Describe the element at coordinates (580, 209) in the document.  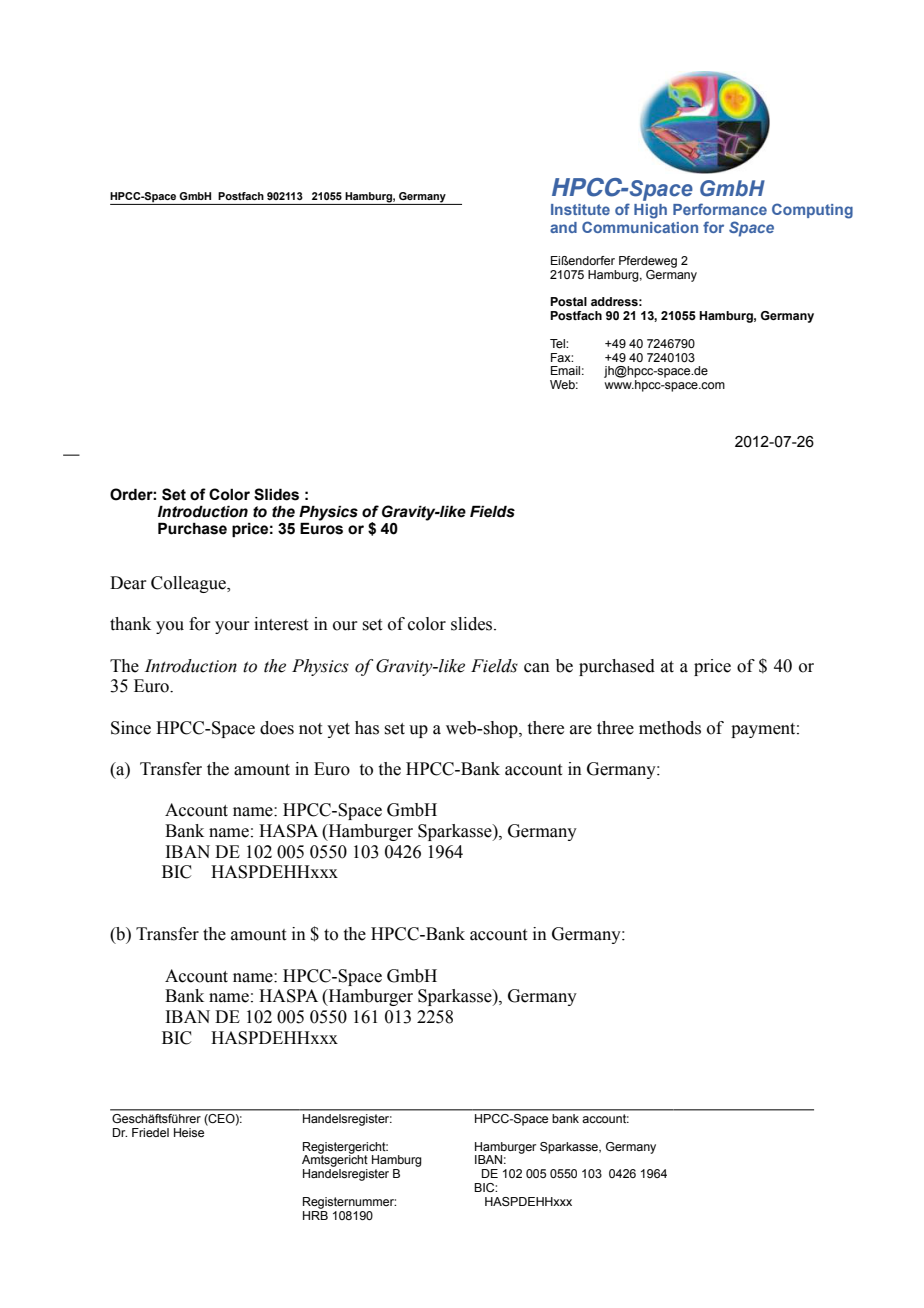
I see `Institute` at that location.
